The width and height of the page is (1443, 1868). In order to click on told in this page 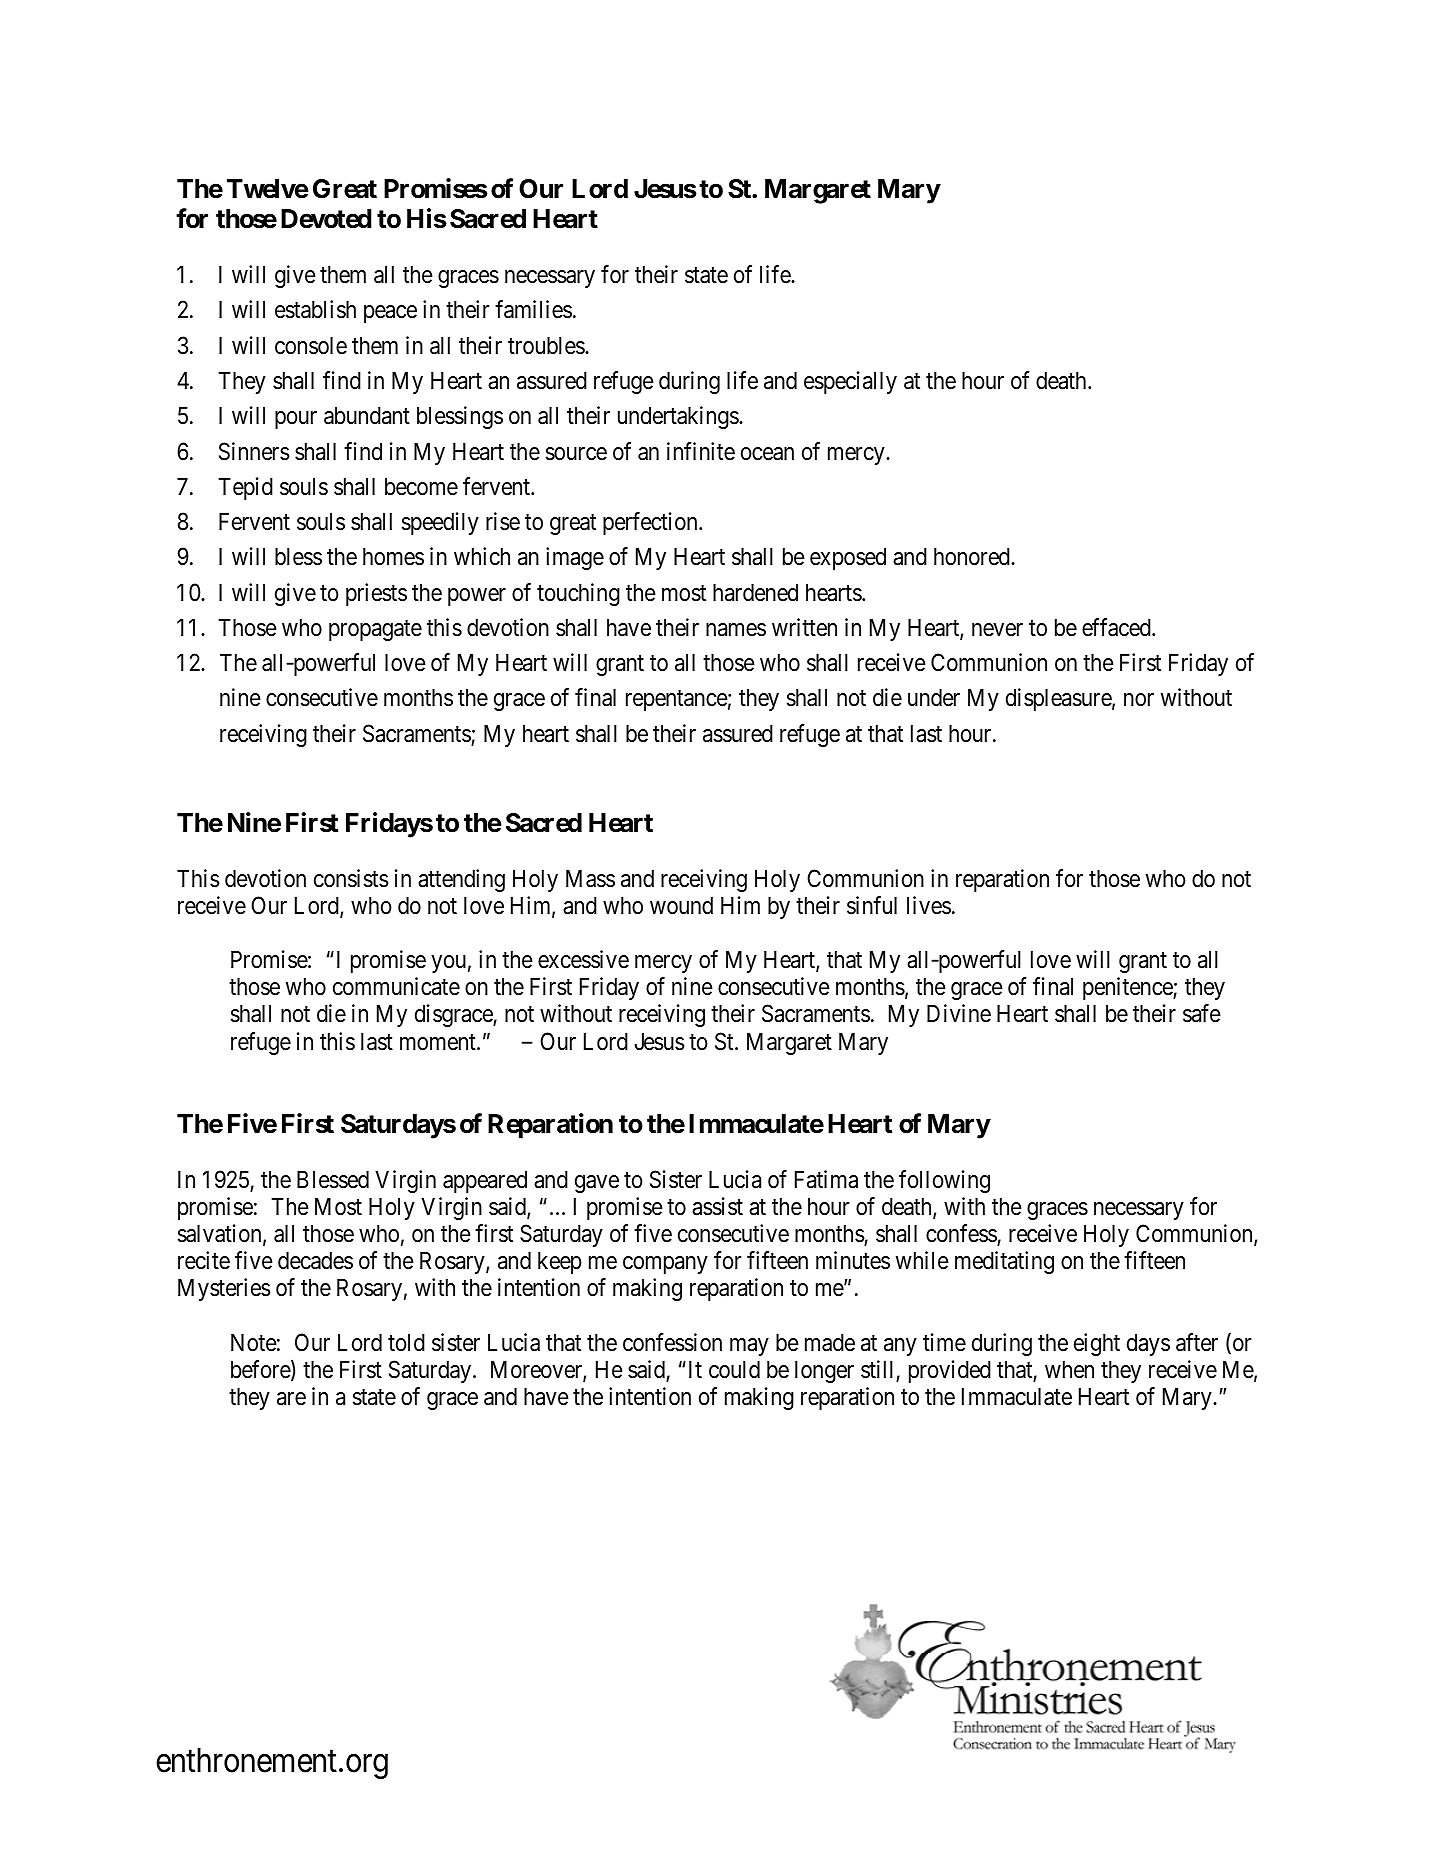, I will do `click(406, 1342)`.
